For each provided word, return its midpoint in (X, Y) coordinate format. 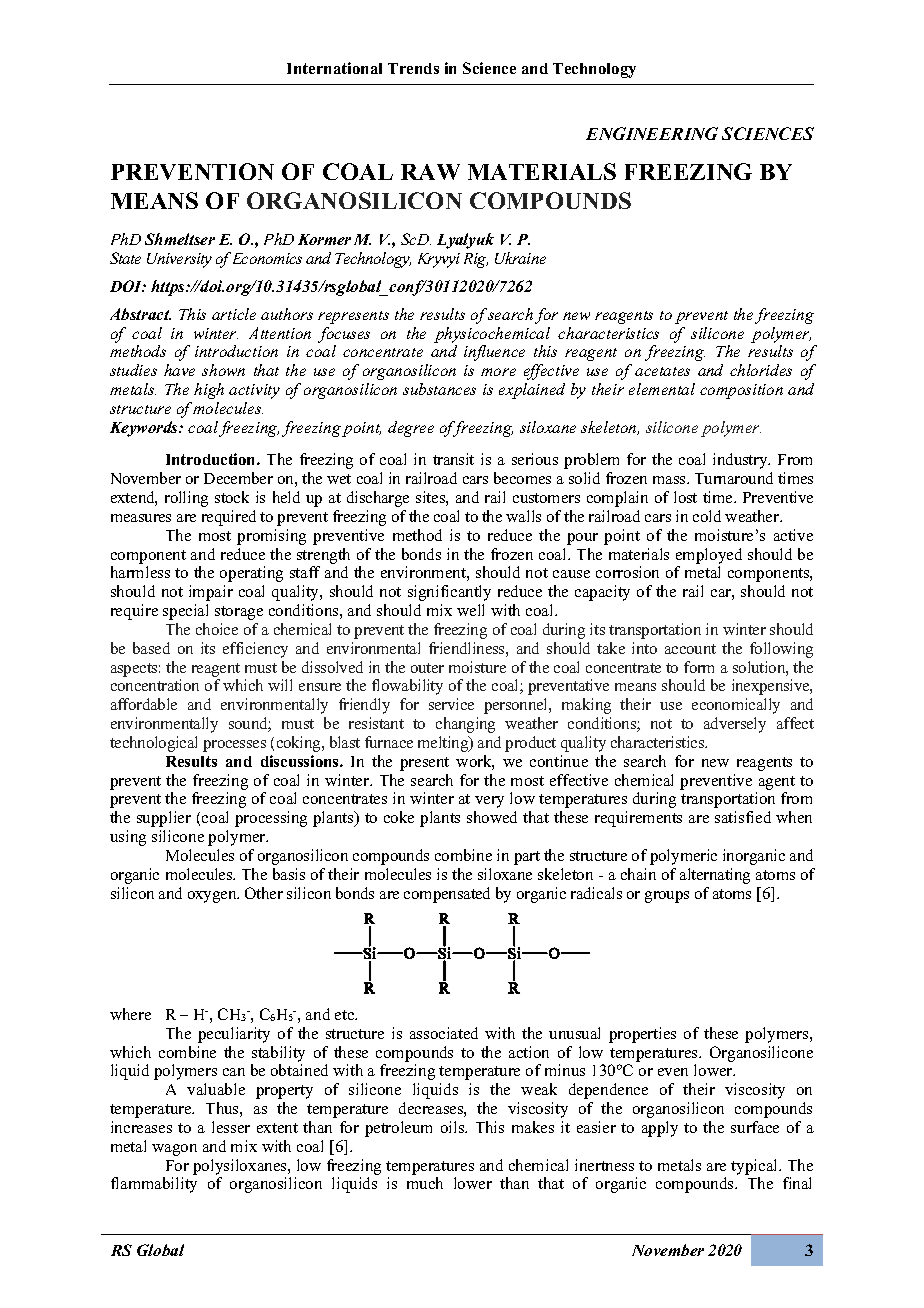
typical (755, 1167)
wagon (174, 1150)
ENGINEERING (652, 133)
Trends (413, 68)
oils (454, 1127)
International (334, 68)
